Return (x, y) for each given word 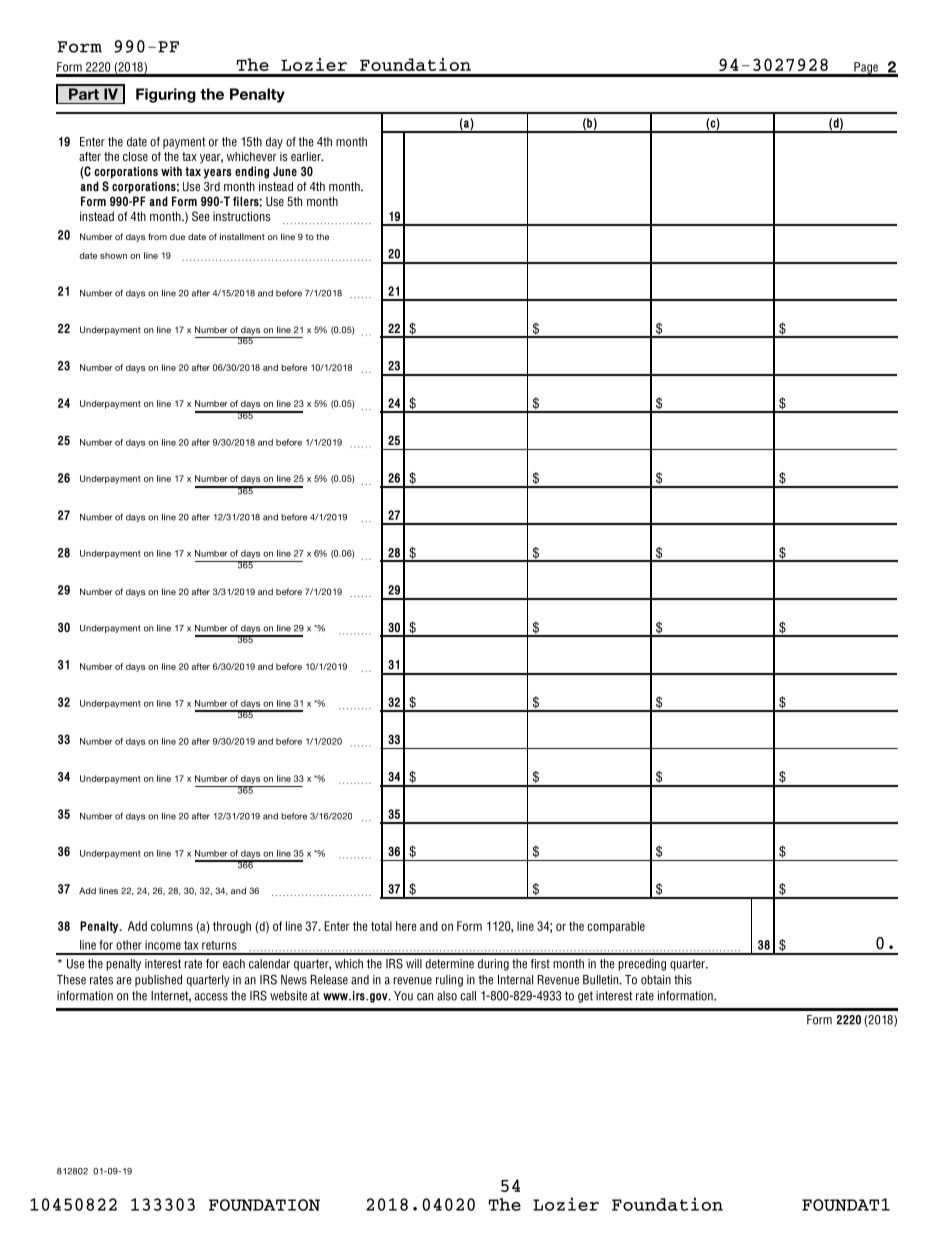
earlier (307, 156)
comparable (616, 927)
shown (113, 255)
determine (449, 964)
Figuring (166, 95)
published (158, 981)
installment (242, 236)
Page (866, 69)
